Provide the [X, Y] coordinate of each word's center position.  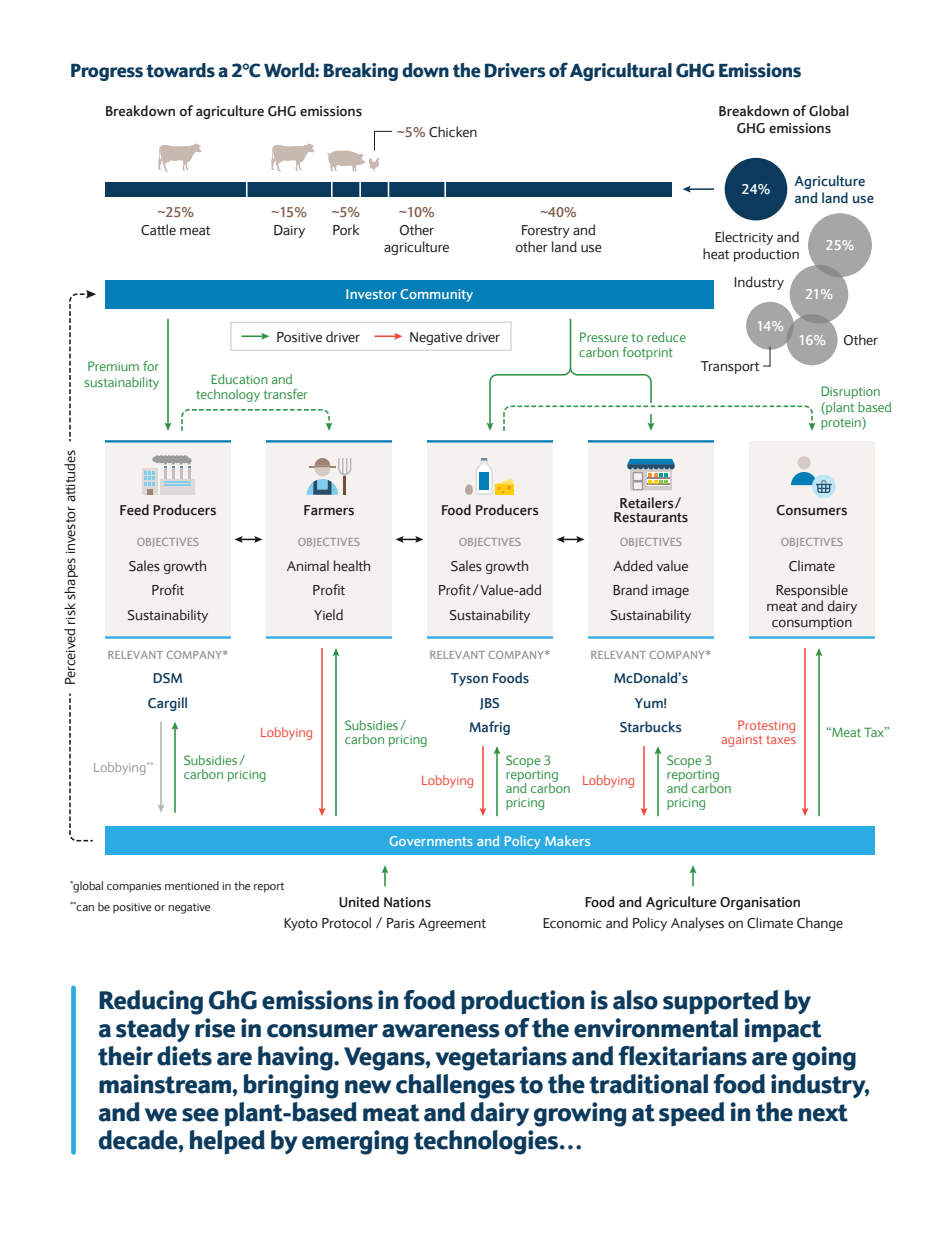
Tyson [469, 679]
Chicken [453, 132]
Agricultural [621, 72]
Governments [431, 841]
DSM [167, 678]
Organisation [760, 903]
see [200, 1115]
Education [239, 379]
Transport [730, 367]
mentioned [192, 885]
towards [180, 70]
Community [436, 295]
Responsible [812, 592]
